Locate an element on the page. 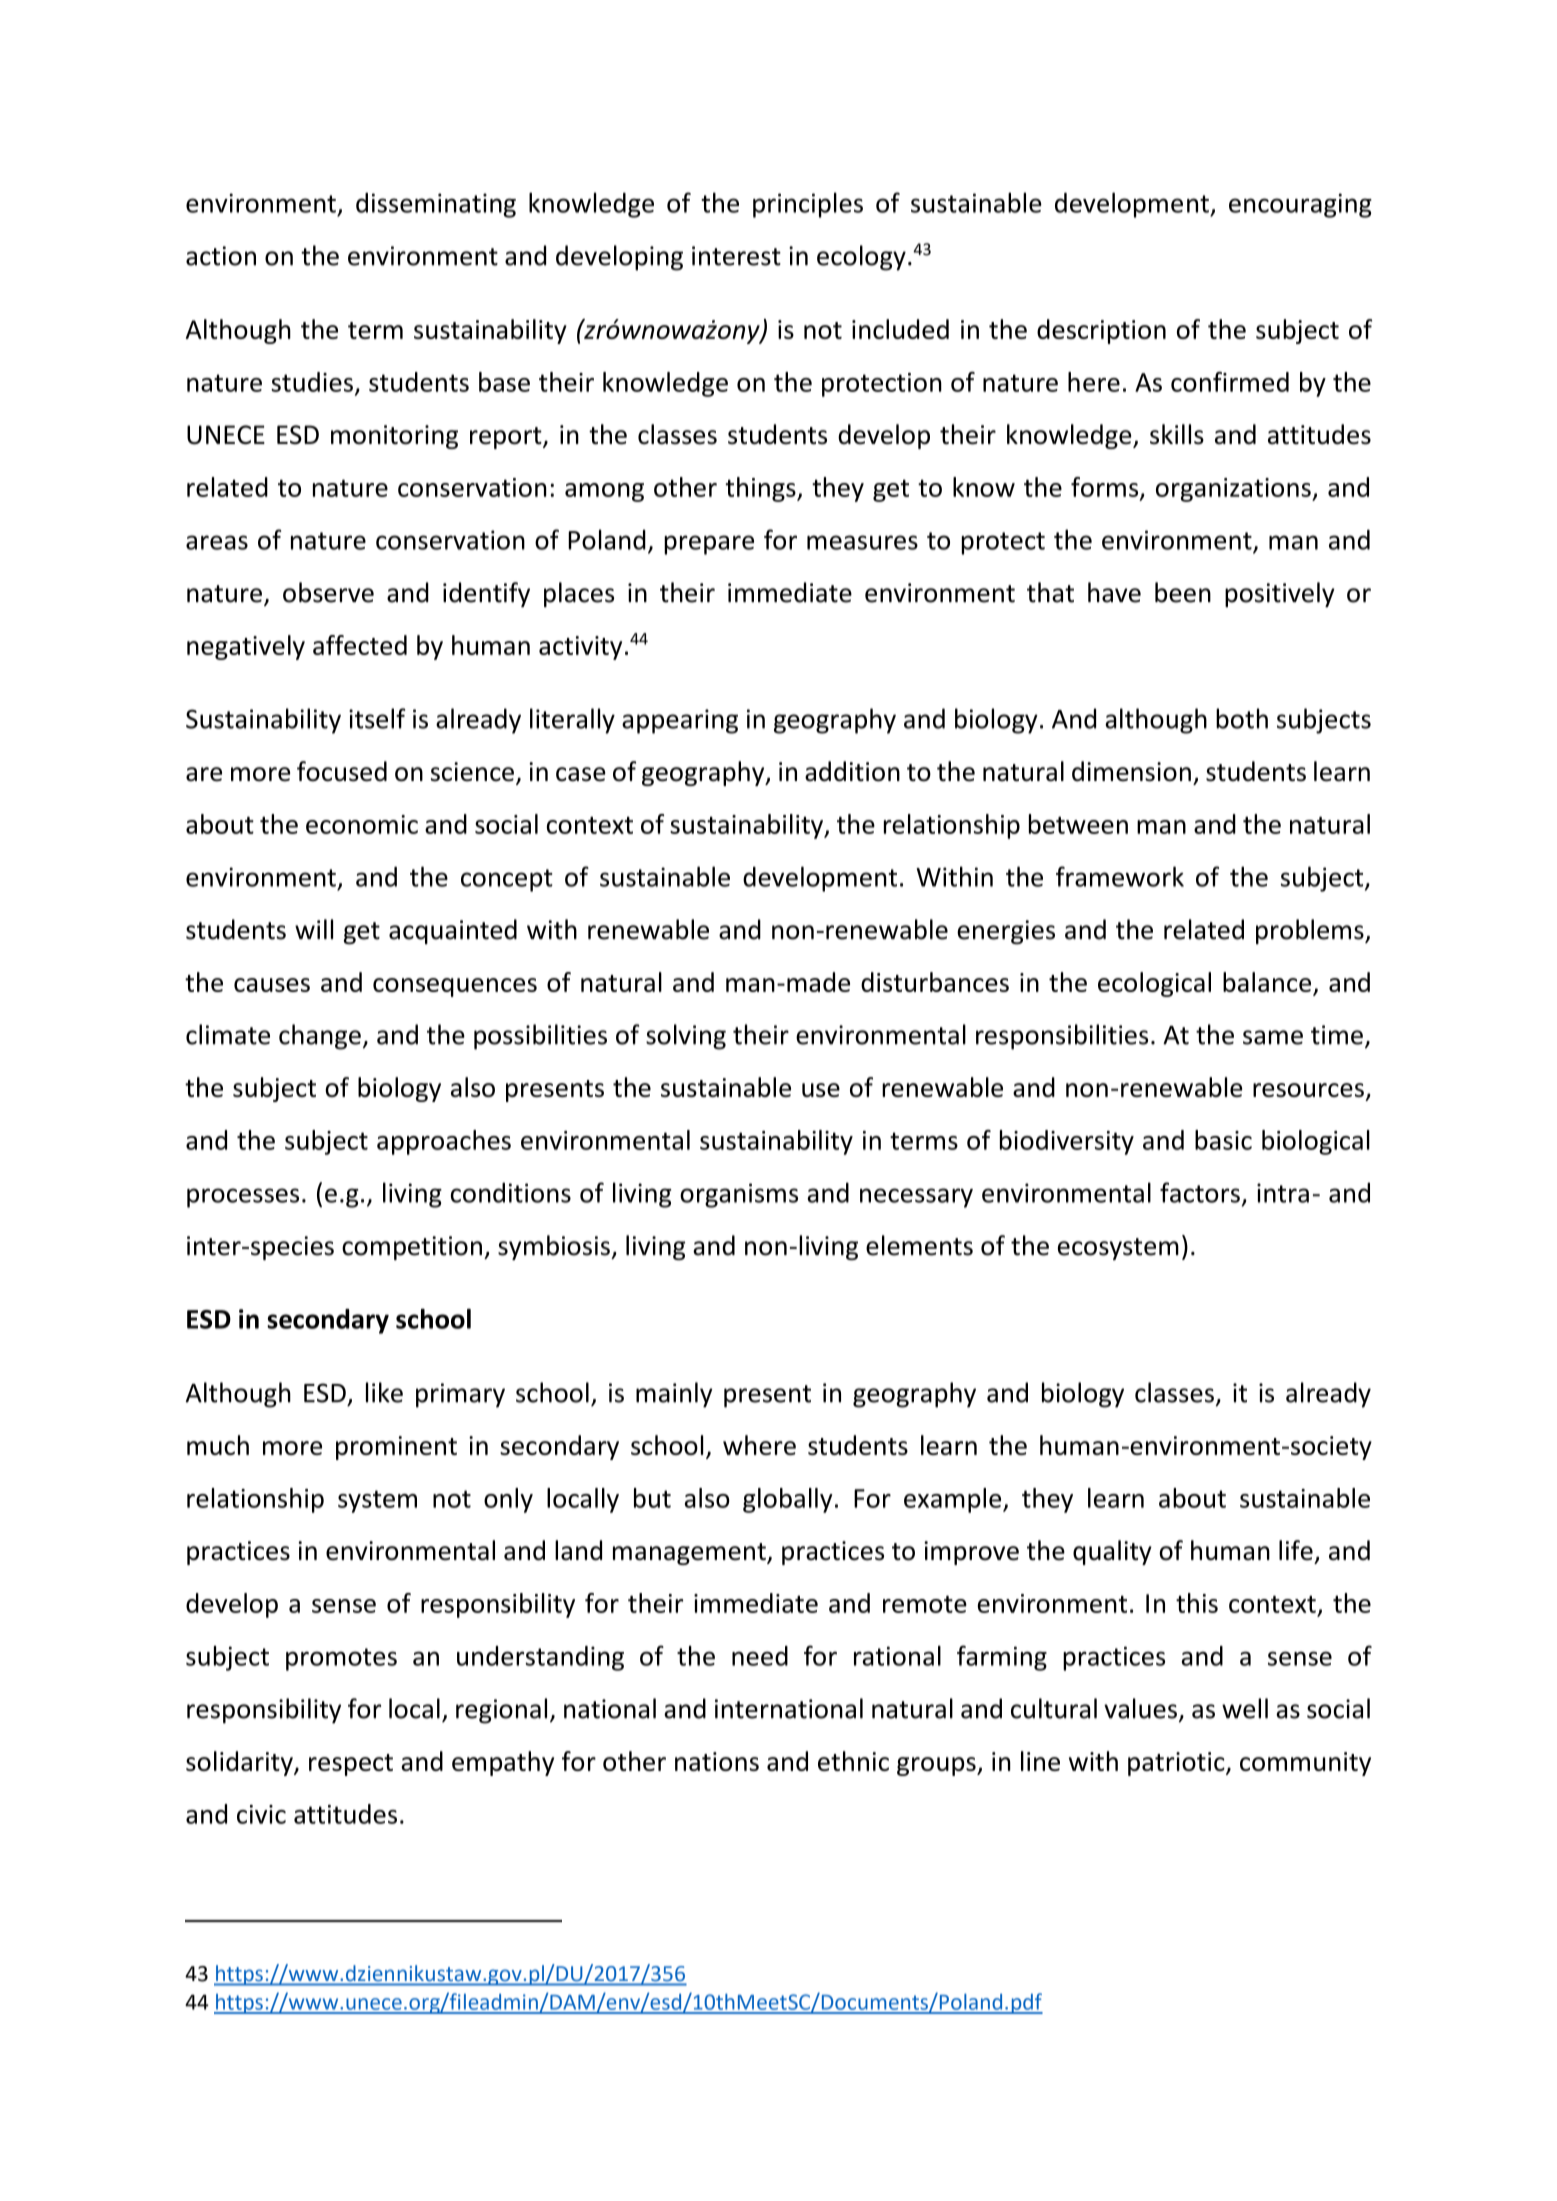 This document has height=2201, width=1557. change is located at coordinates (320, 1037).
